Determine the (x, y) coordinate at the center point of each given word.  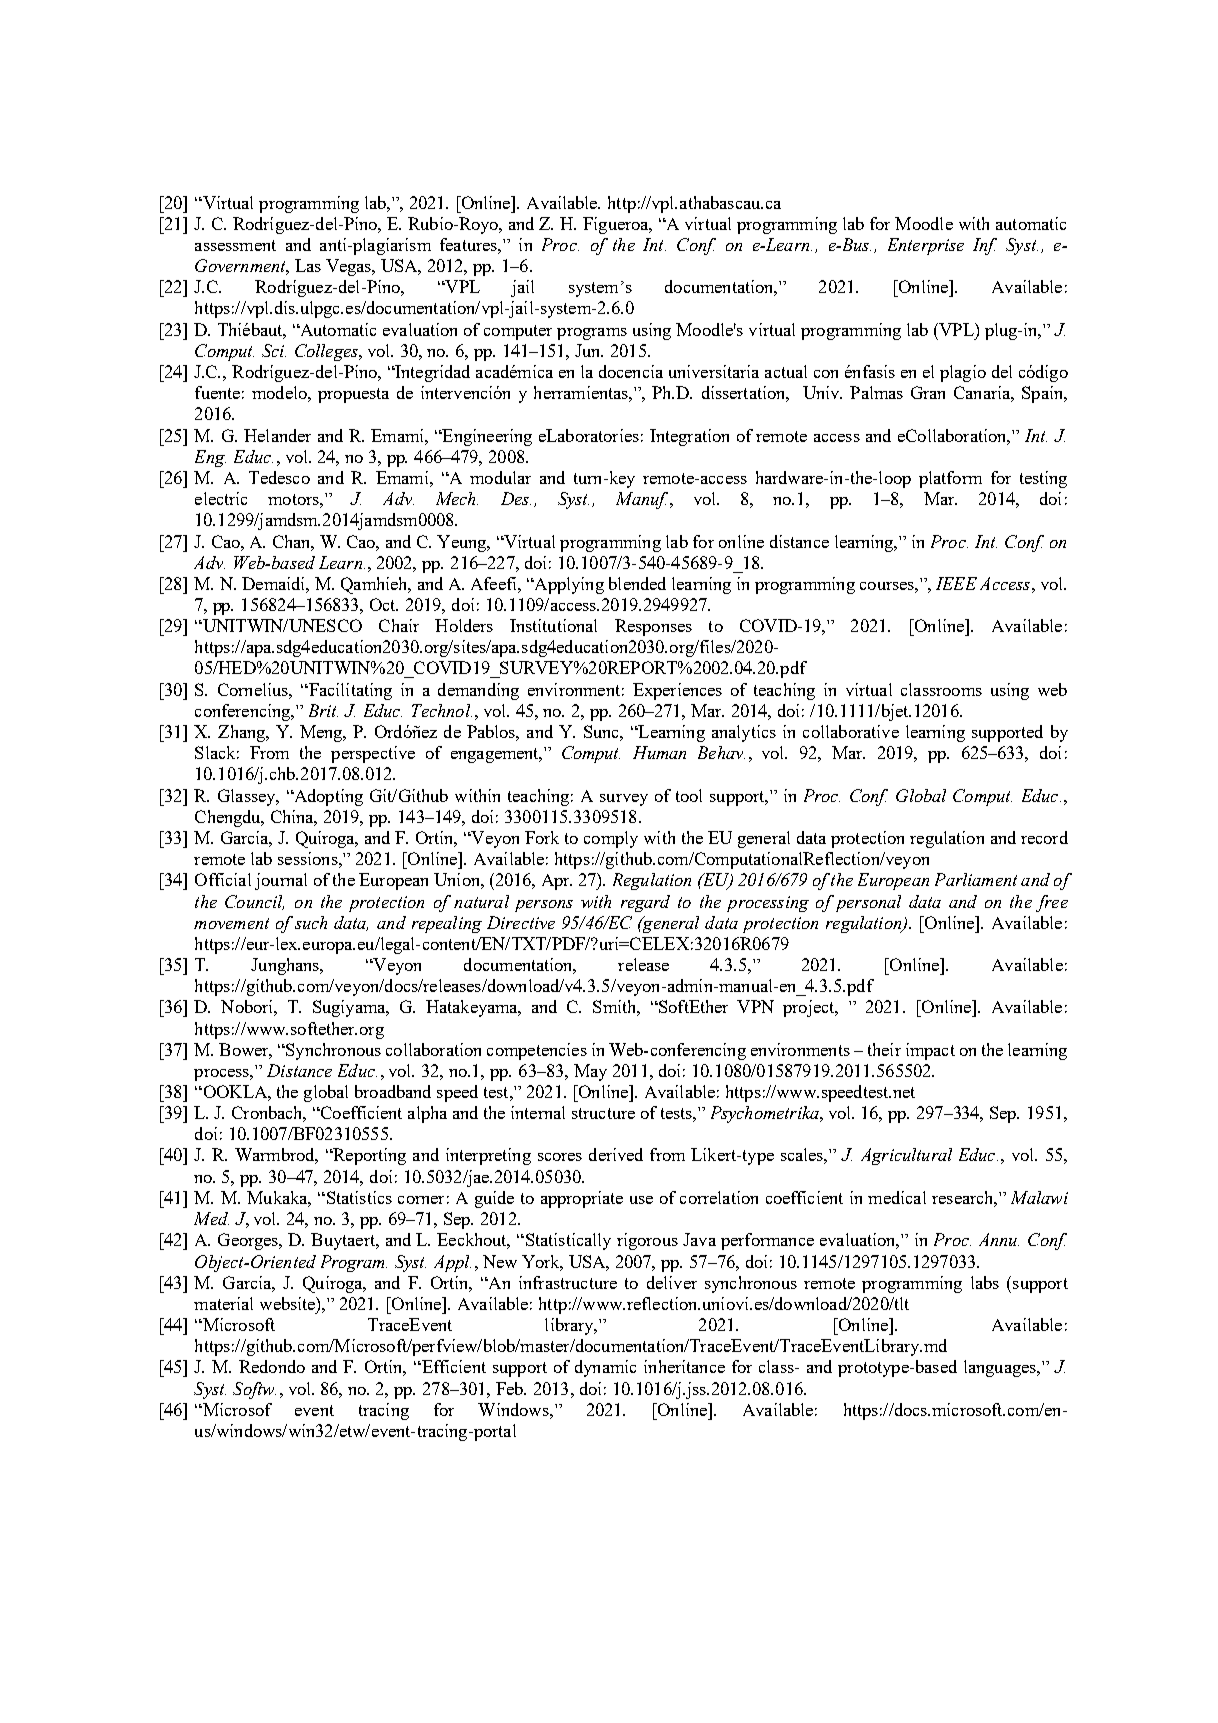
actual (786, 371)
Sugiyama (350, 1008)
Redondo (272, 1366)
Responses (653, 627)
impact (930, 1051)
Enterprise (926, 246)
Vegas (350, 267)
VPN (755, 1006)
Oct (384, 604)
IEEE (956, 583)
